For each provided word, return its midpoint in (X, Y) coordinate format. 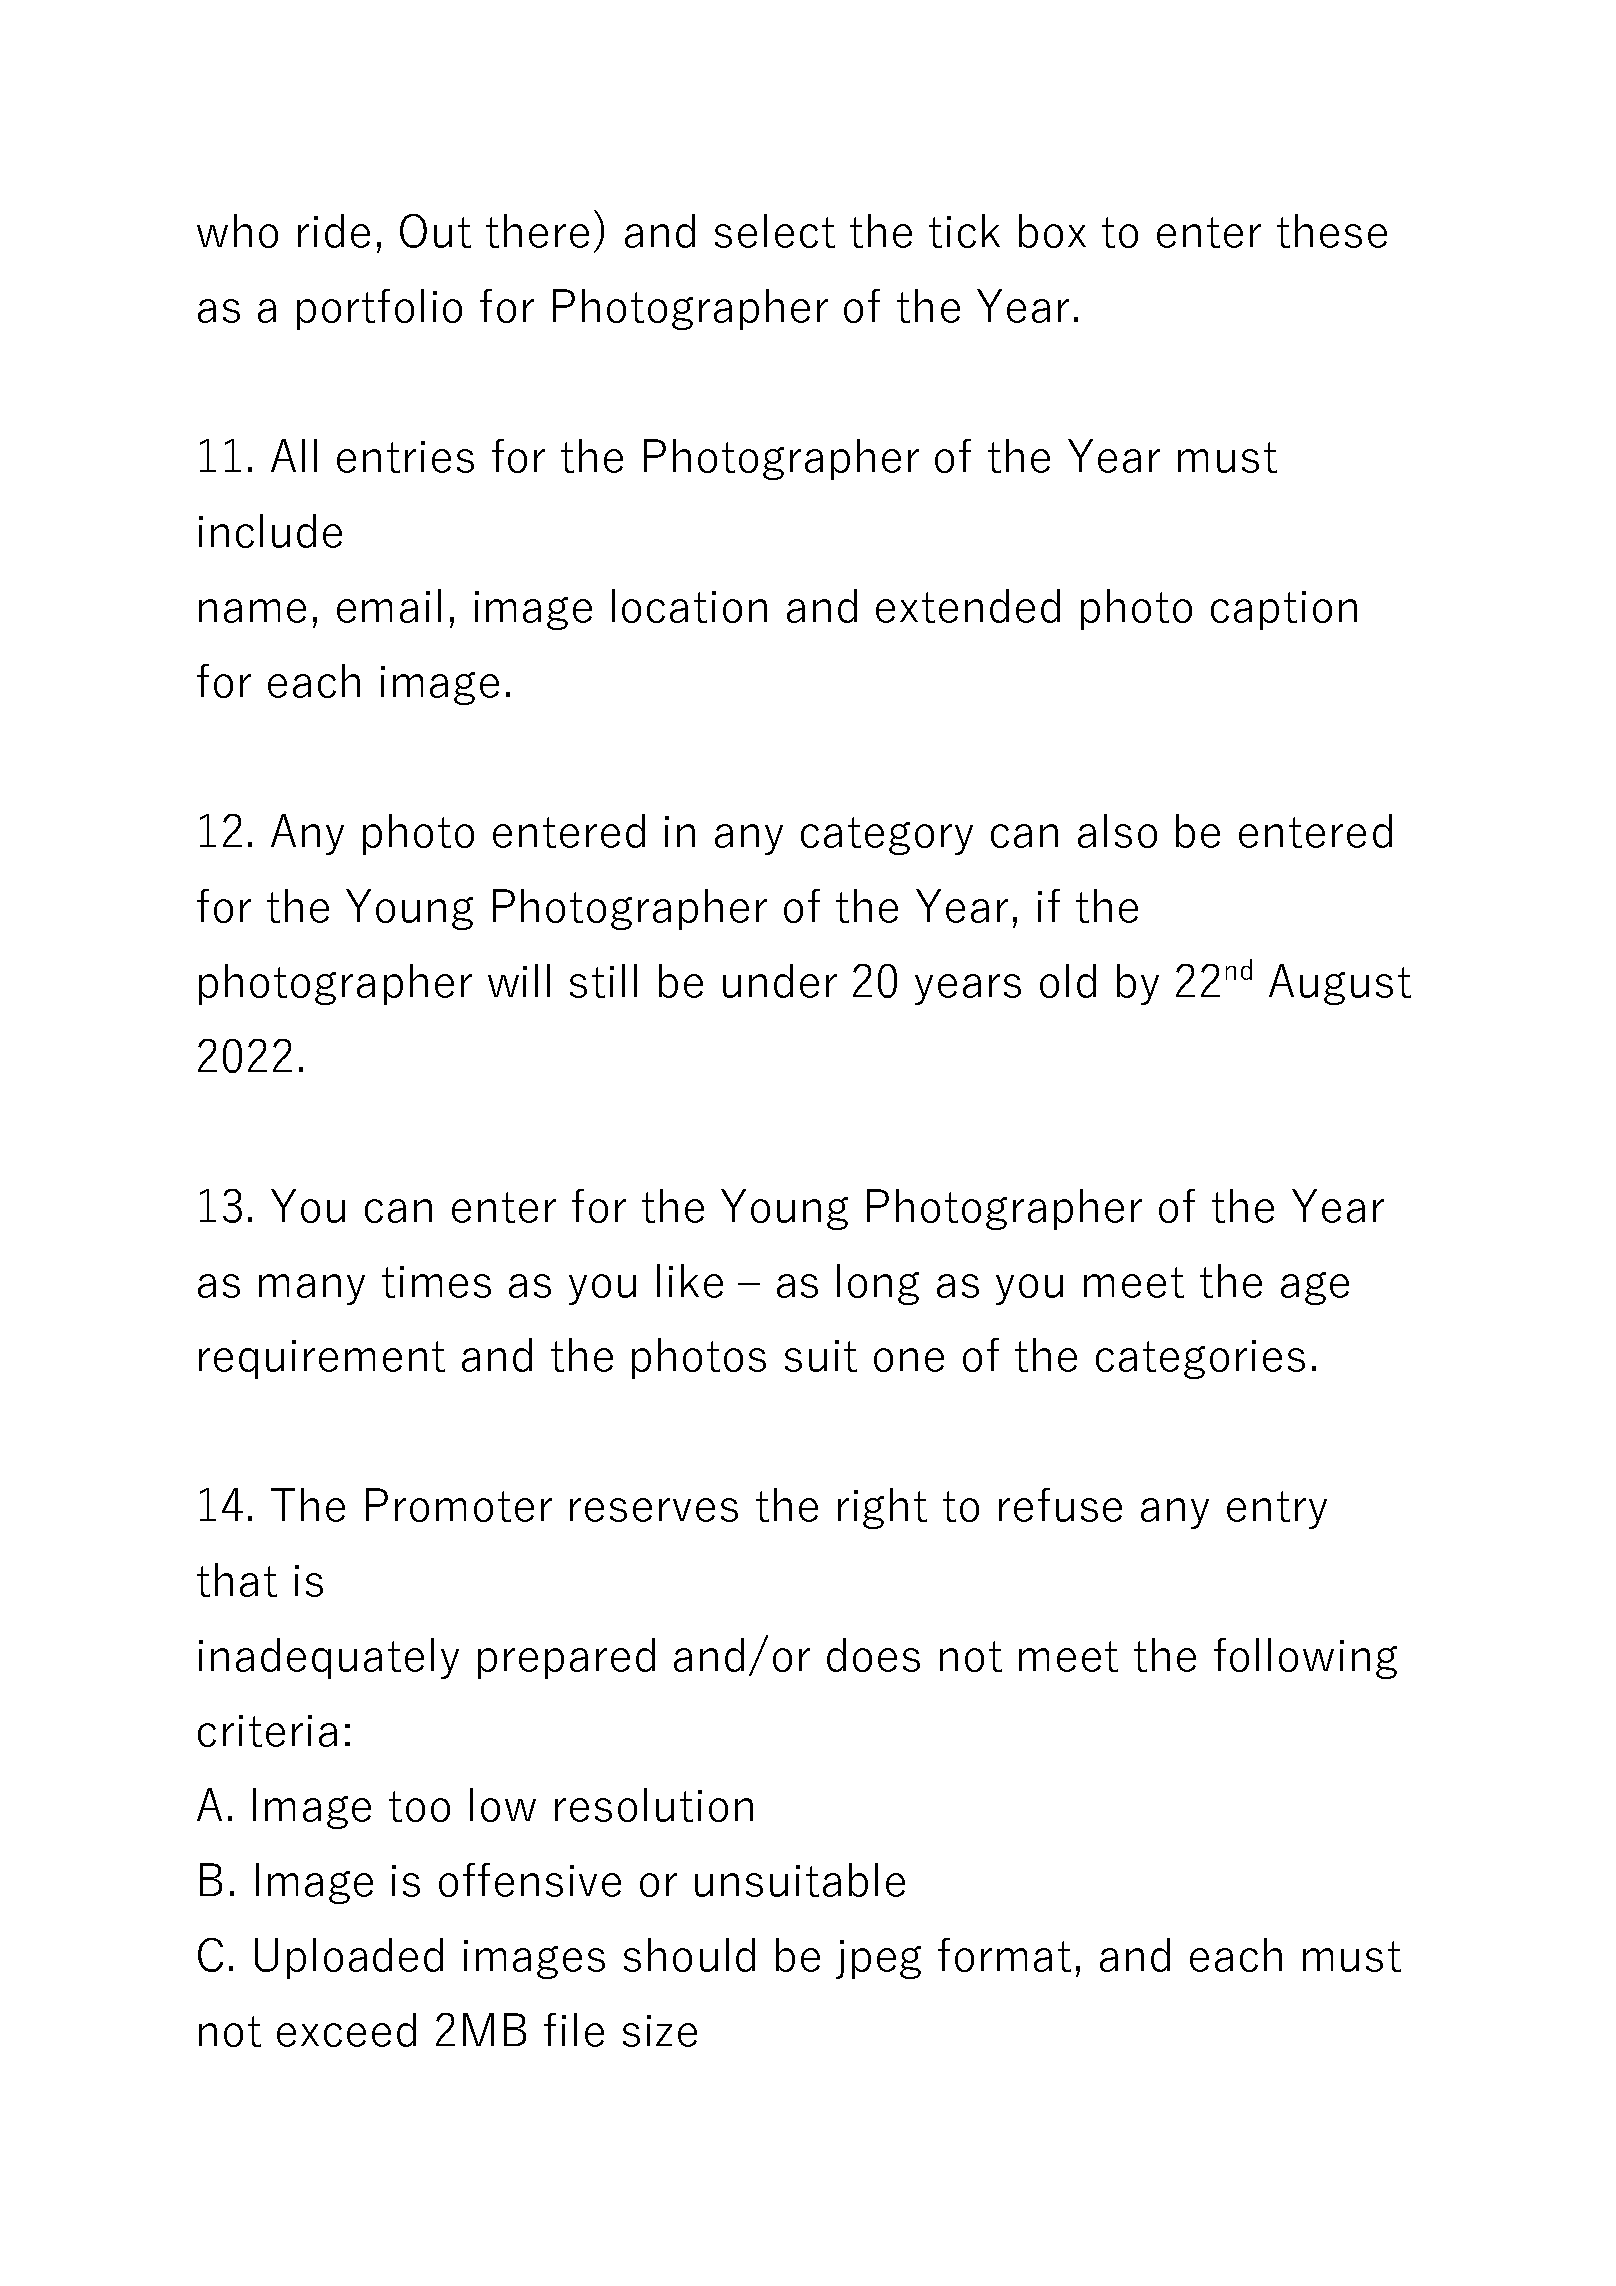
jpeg (878, 1959)
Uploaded (349, 1958)
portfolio (379, 309)
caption (1284, 610)
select (775, 231)
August (1340, 984)
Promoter (459, 1505)
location (689, 606)
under (780, 981)
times (436, 1282)
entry (1277, 1510)
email (389, 606)
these (1332, 231)
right (882, 1508)
